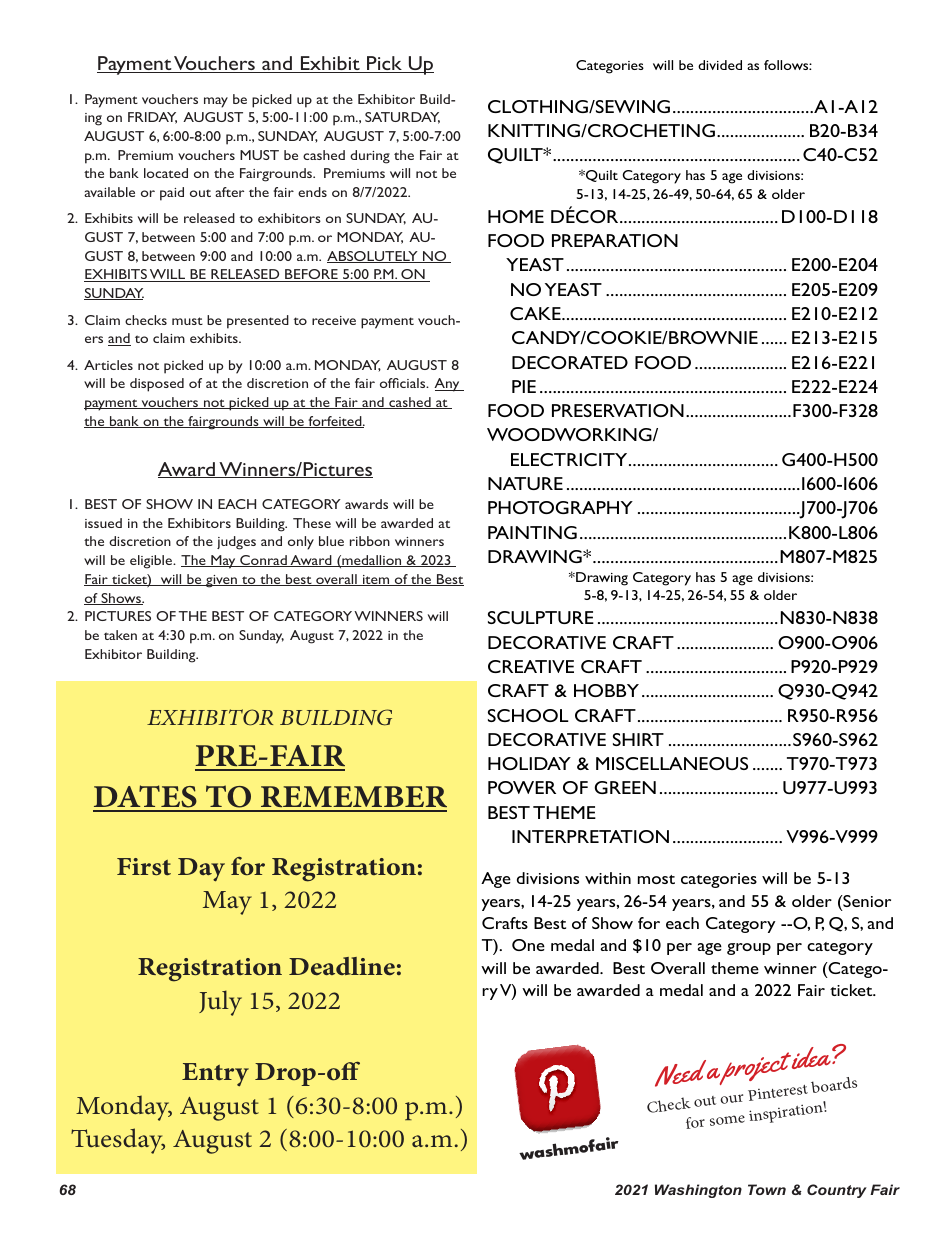 The width and height of the page is (952, 1233). What do you see at coordinates (720, 65) in the page?
I see `divided` at bounding box center [720, 65].
